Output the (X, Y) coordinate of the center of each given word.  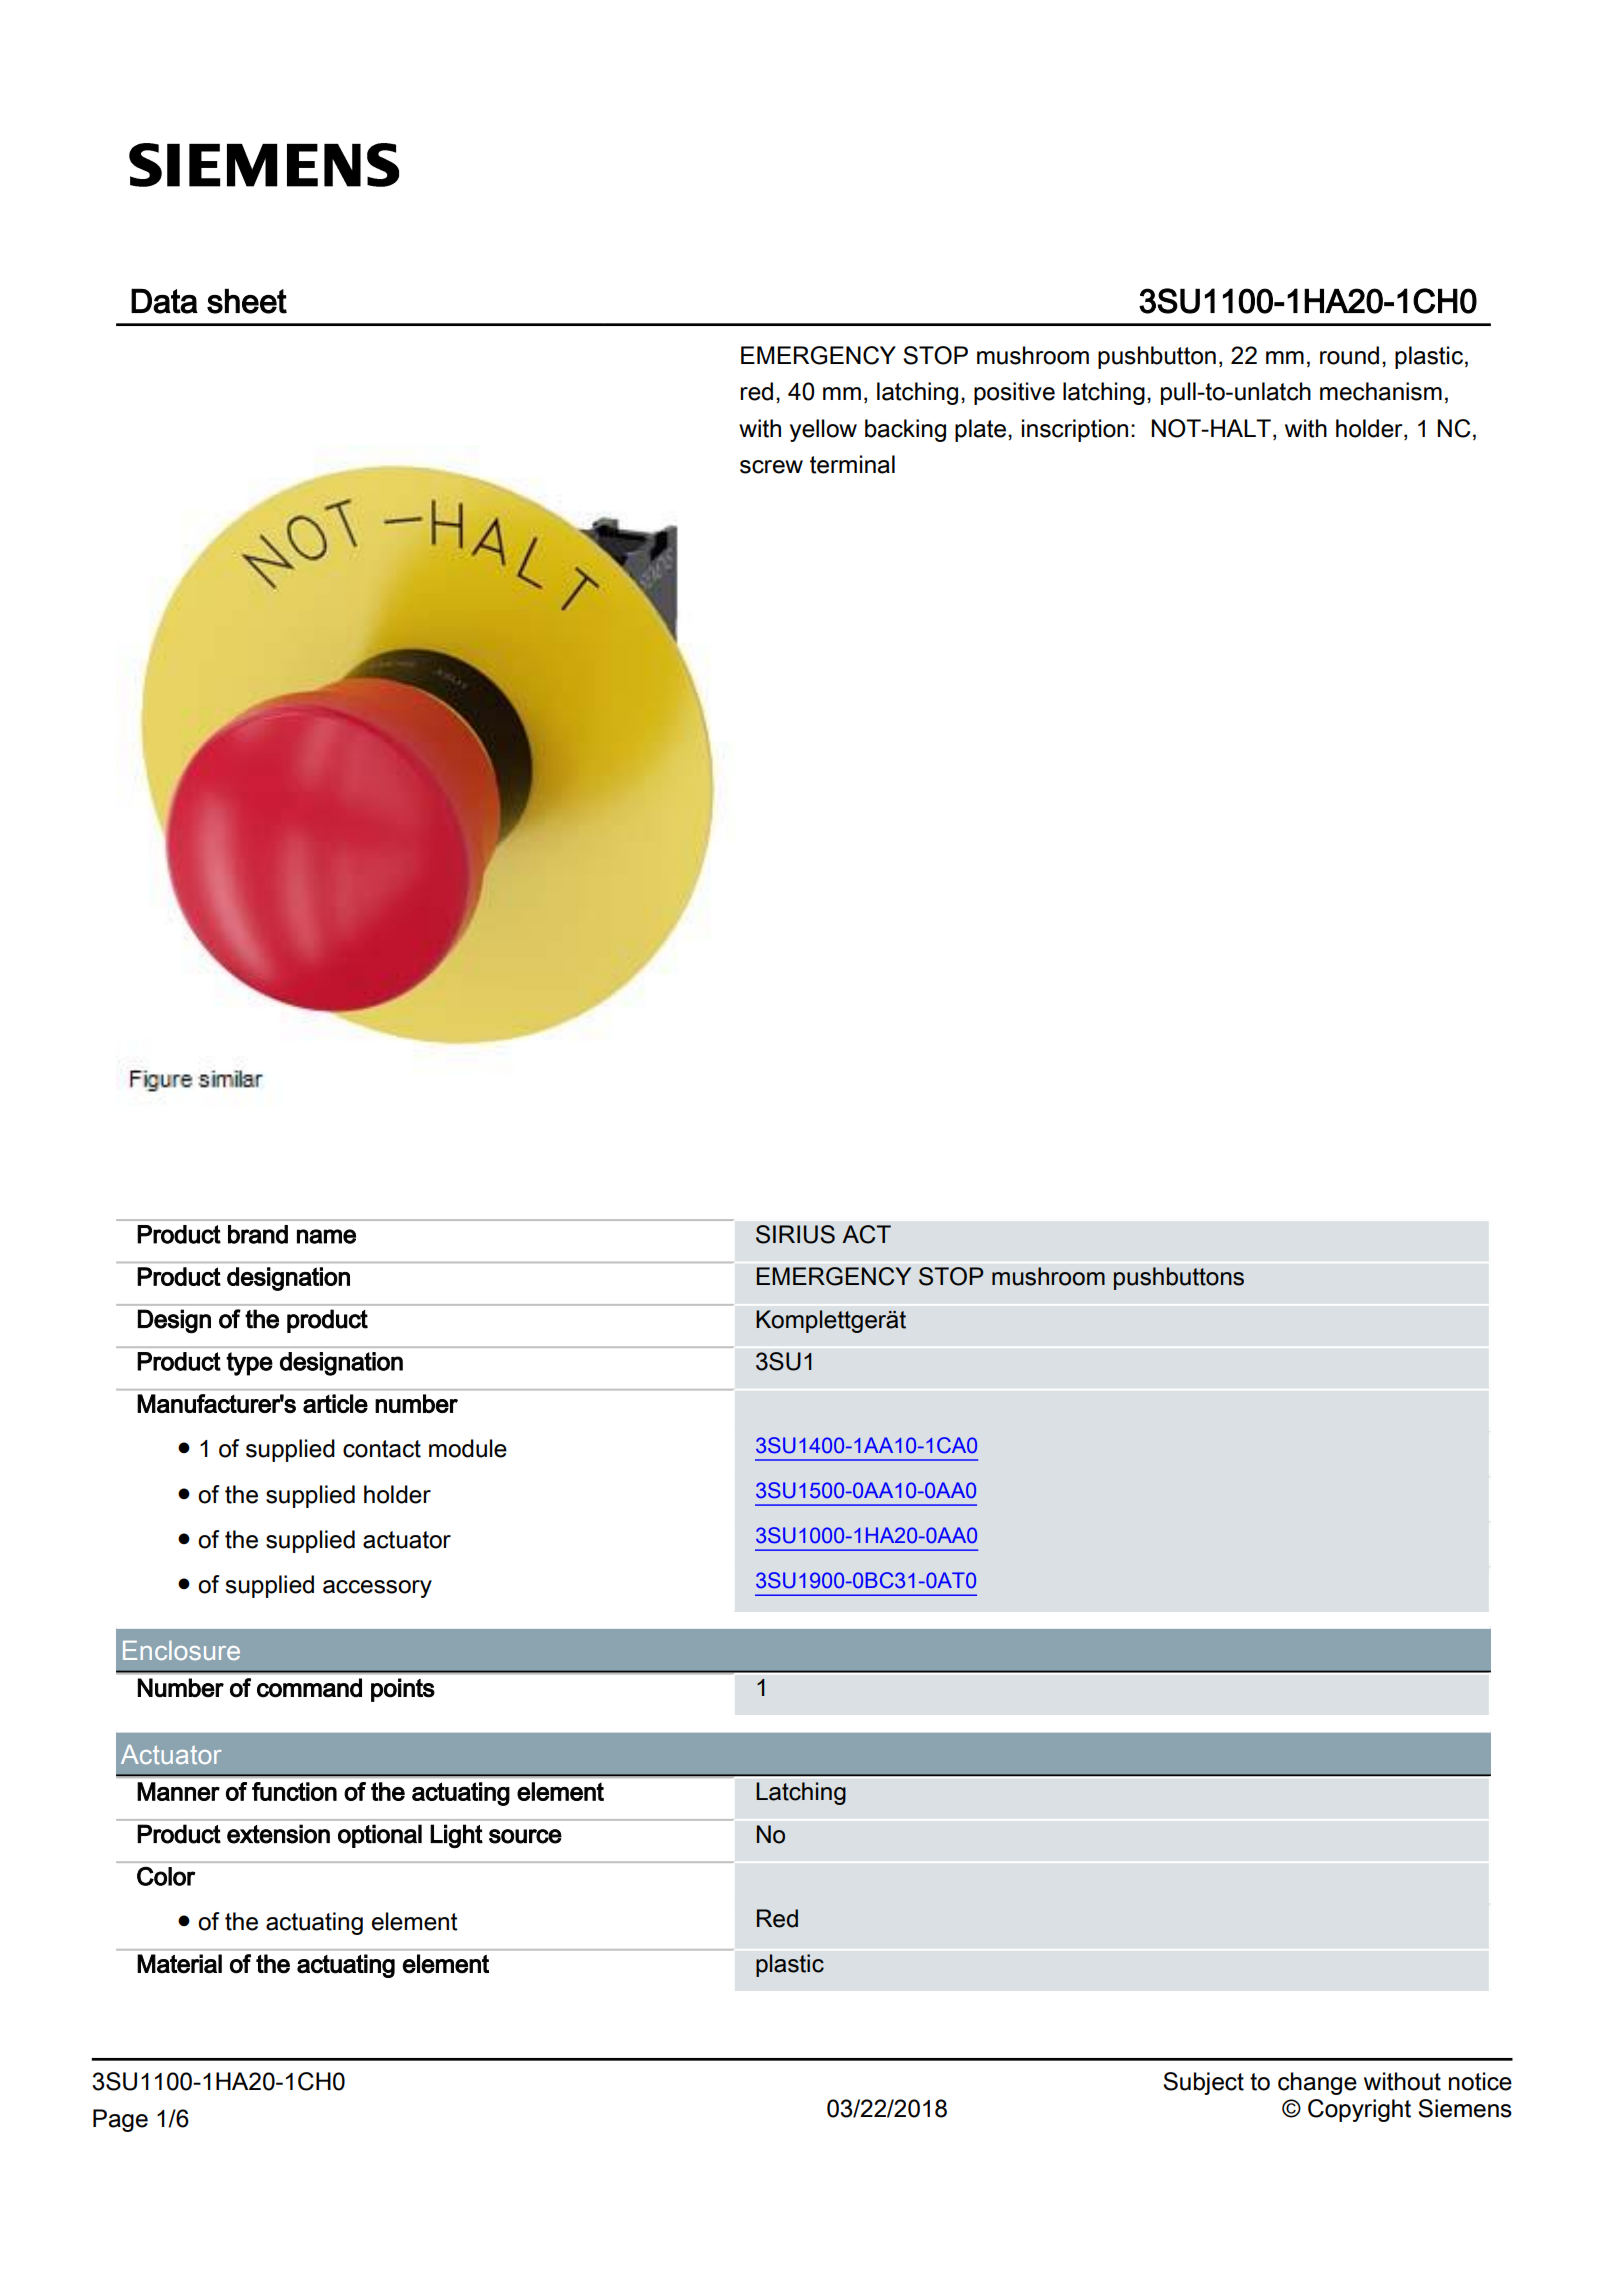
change (1317, 2083)
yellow (823, 430)
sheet (247, 301)
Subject (1203, 2083)
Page (120, 2120)
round (1349, 355)
